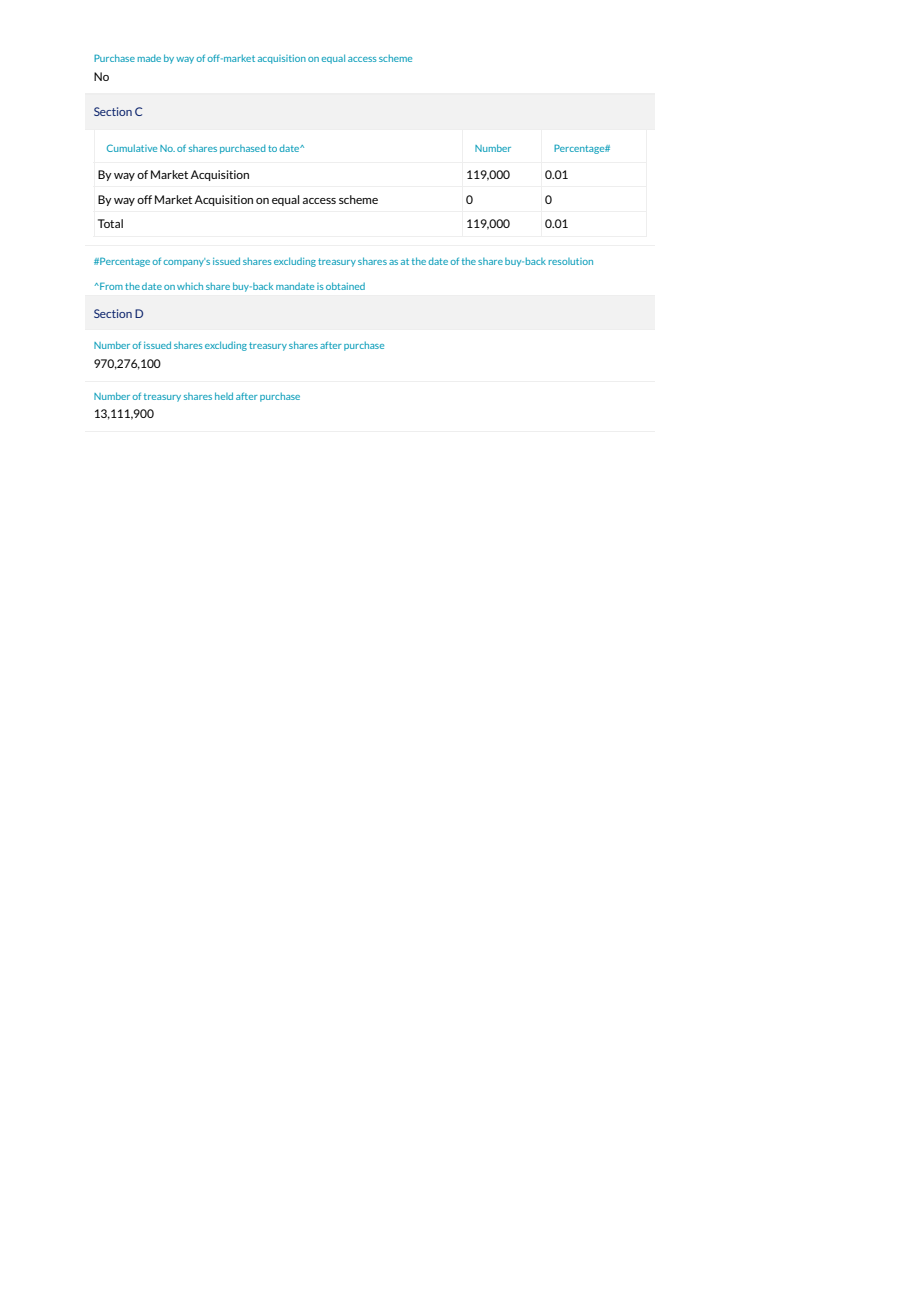  Describe the element at coordinates (190, 286) in the image. I see `which` at that location.
